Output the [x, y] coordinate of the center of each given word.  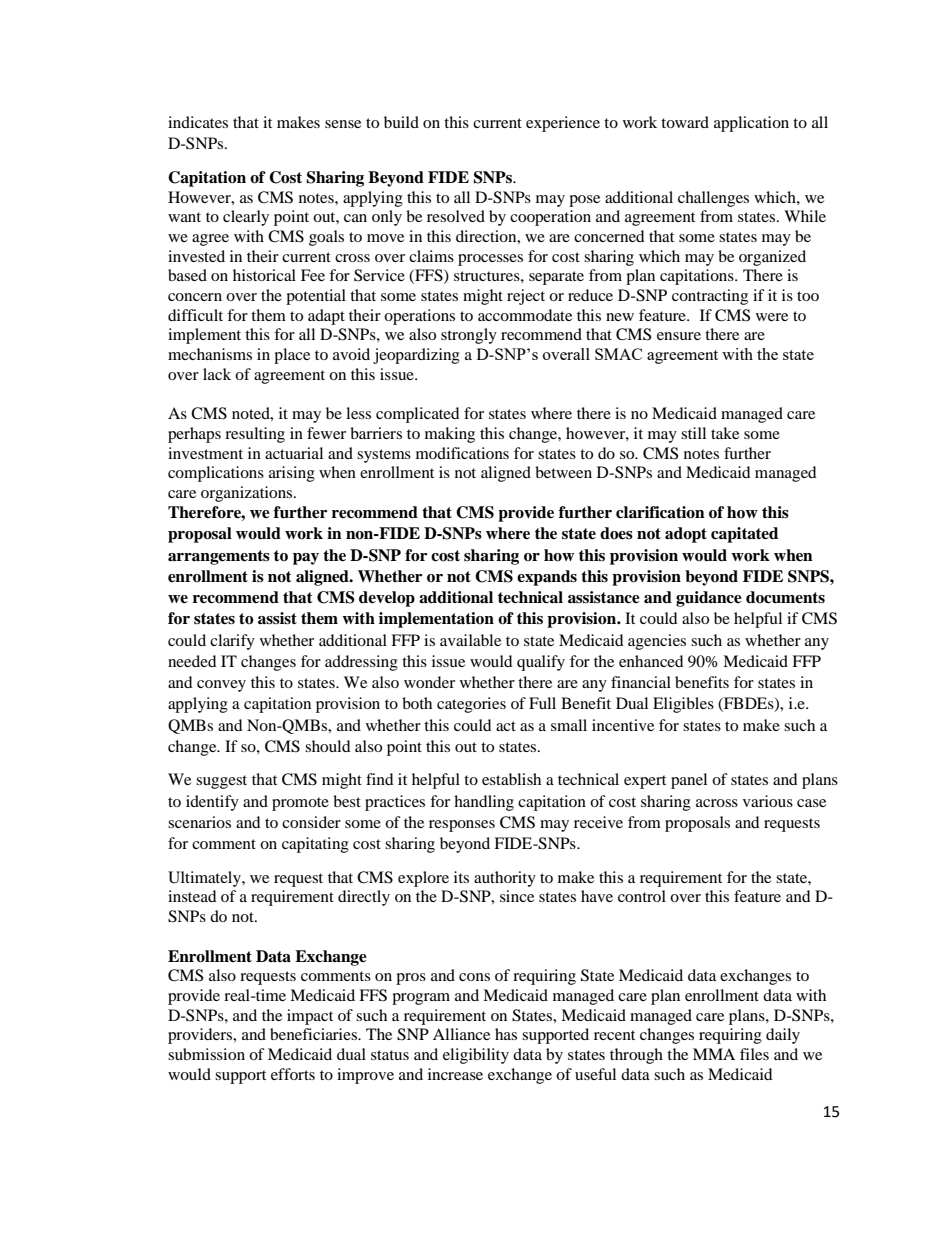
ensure [679, 336]
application [751, 124]
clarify [232, 642]
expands [547, 578]
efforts [293, 1074]
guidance [709, 599]
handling [484, 803]
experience [563, 124]
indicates [198, 122]
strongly [469, 336]
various [768, 801]
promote [300, 804]
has [506, 1034]
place [292, 356]
